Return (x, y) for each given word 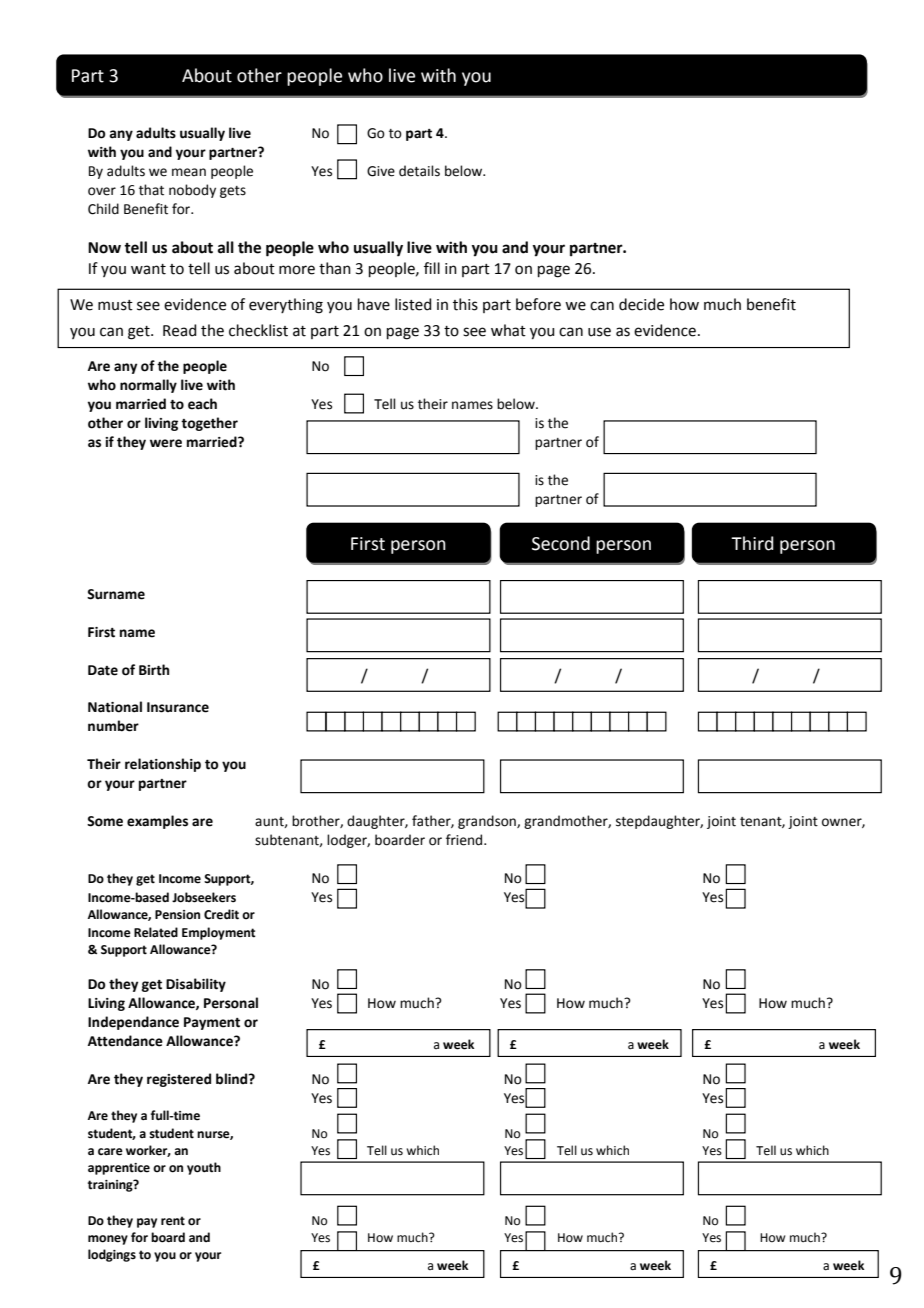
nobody (192, 191)
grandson (488, 822)
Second (561, 543)
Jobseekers (204, 897)
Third (752, 543)
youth (204, 1168)
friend (465, 840)
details (419, 171)
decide (641, 304)
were (166, 443)
